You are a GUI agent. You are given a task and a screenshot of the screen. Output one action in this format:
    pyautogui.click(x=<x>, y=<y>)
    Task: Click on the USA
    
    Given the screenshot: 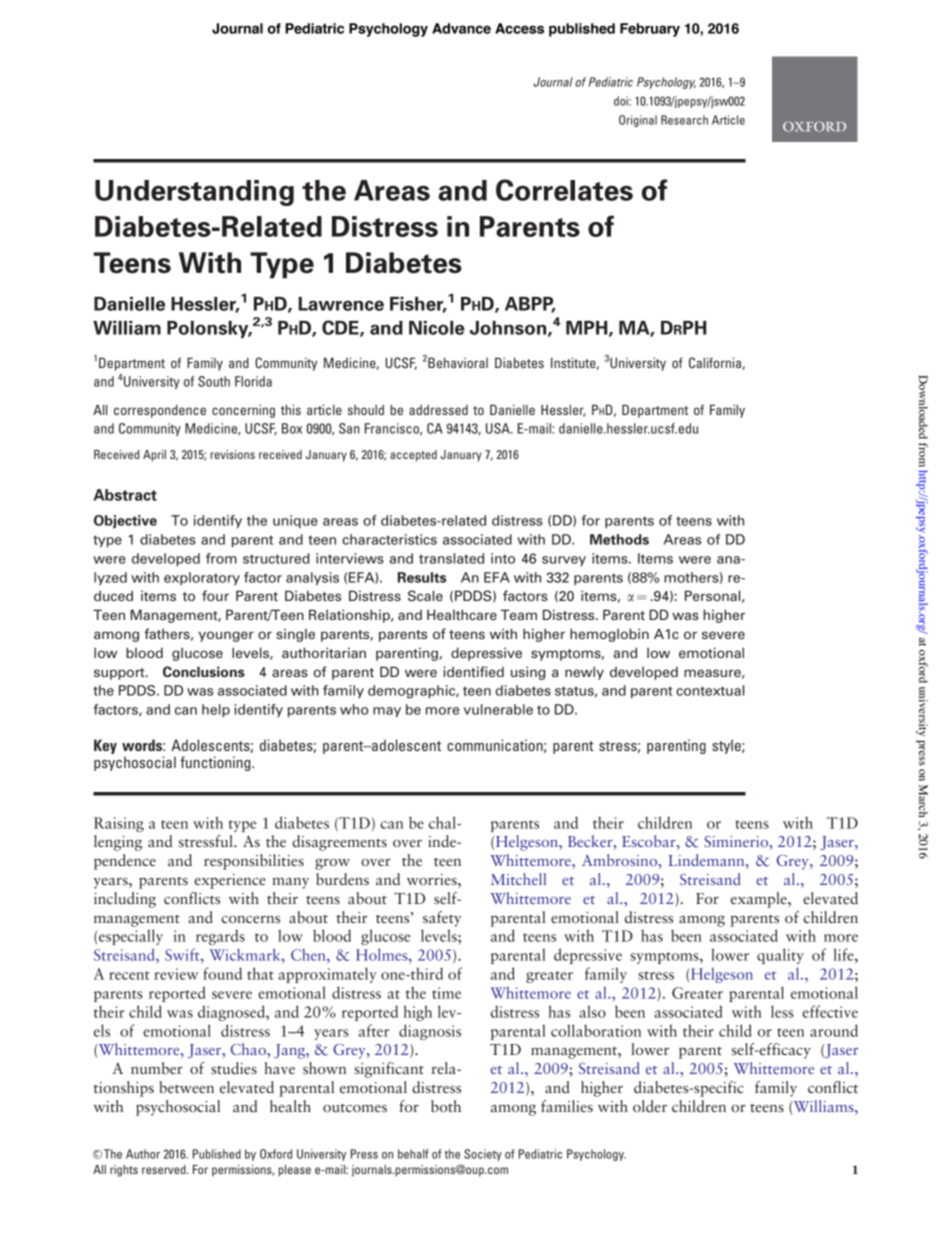 What is the action you would take?
    pyautogui.click(x=499, y=428)
